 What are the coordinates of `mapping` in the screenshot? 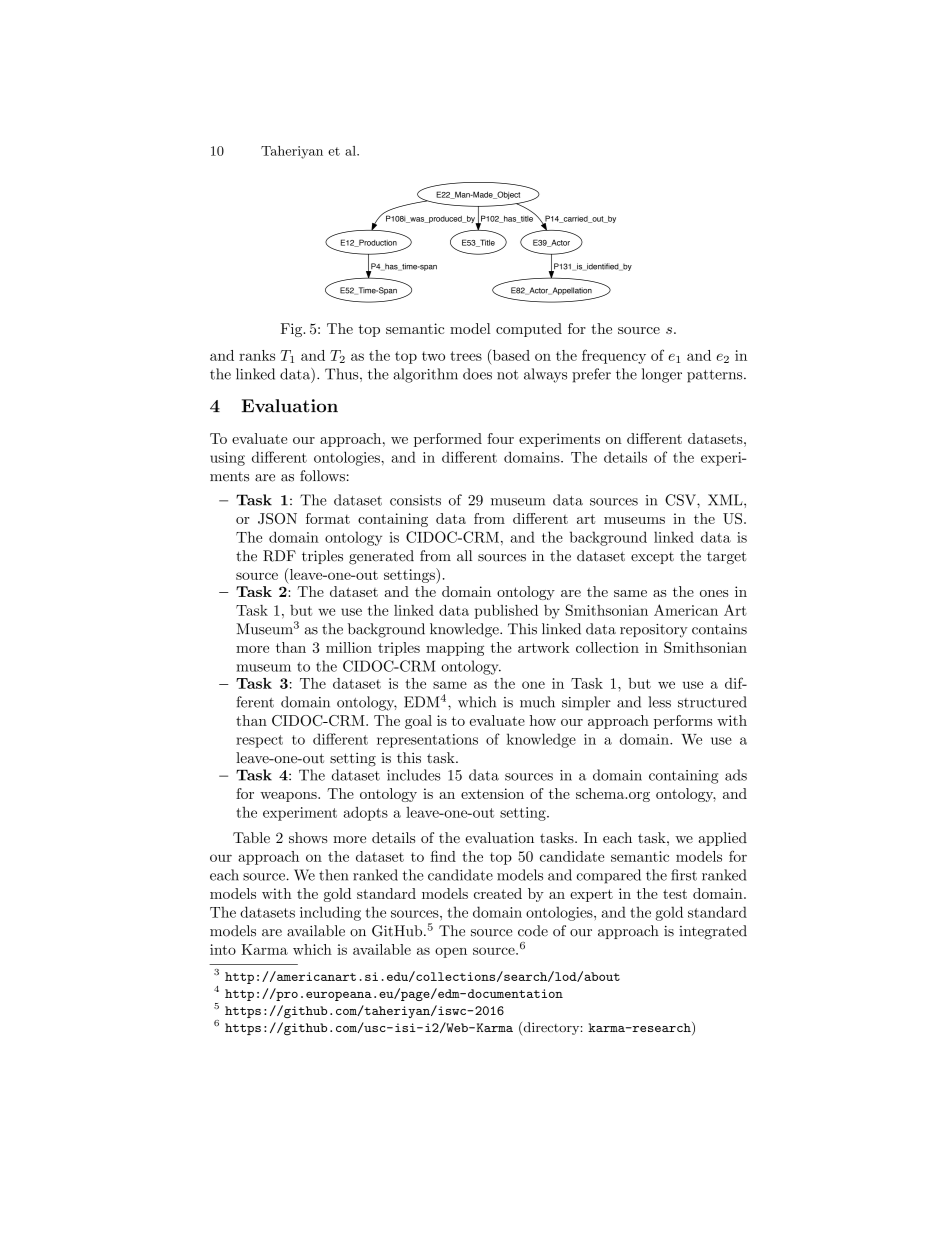 It's located at (455, 649).
